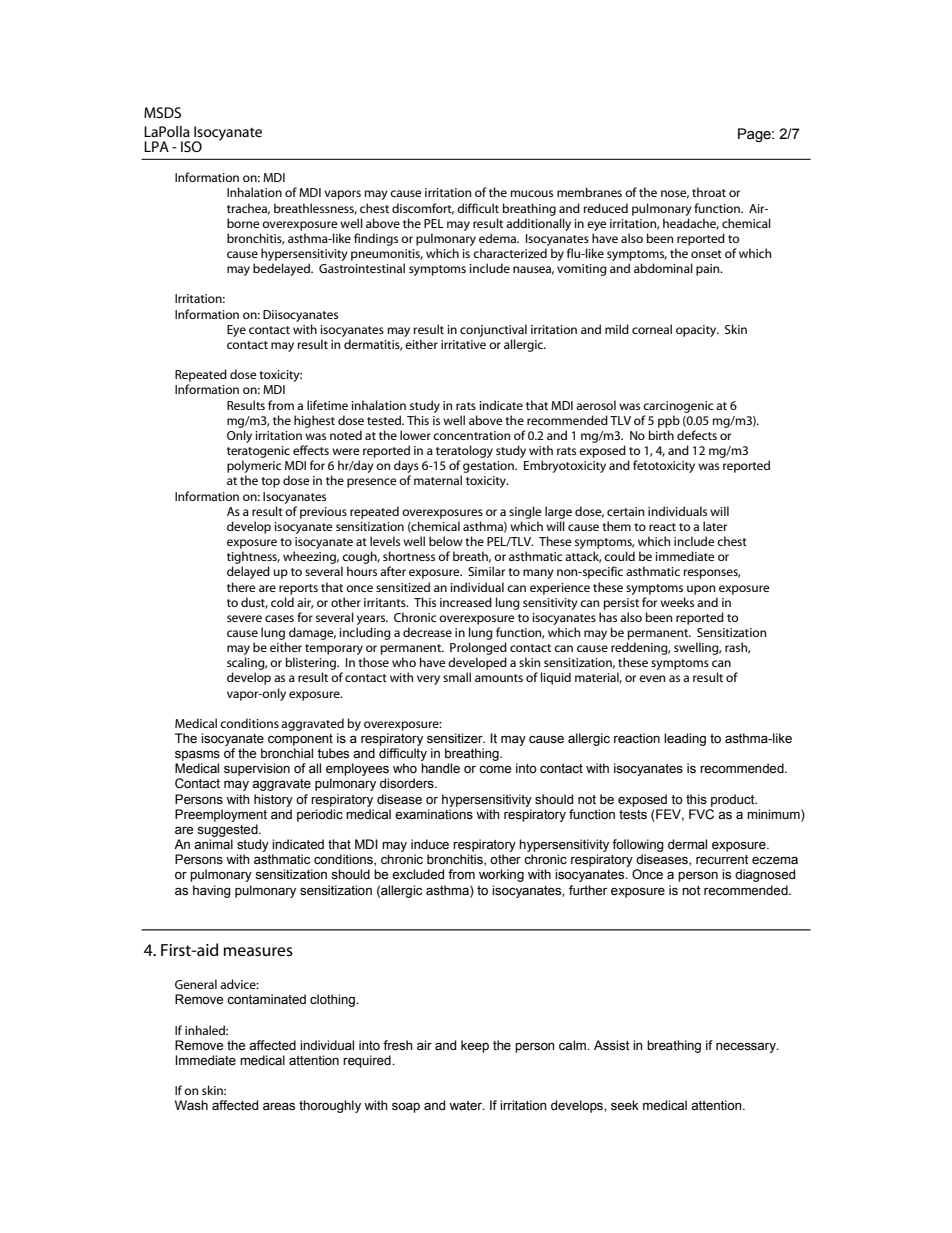  Describe the element at coordinates (501, 875) in the image. I see `working` at that location.
